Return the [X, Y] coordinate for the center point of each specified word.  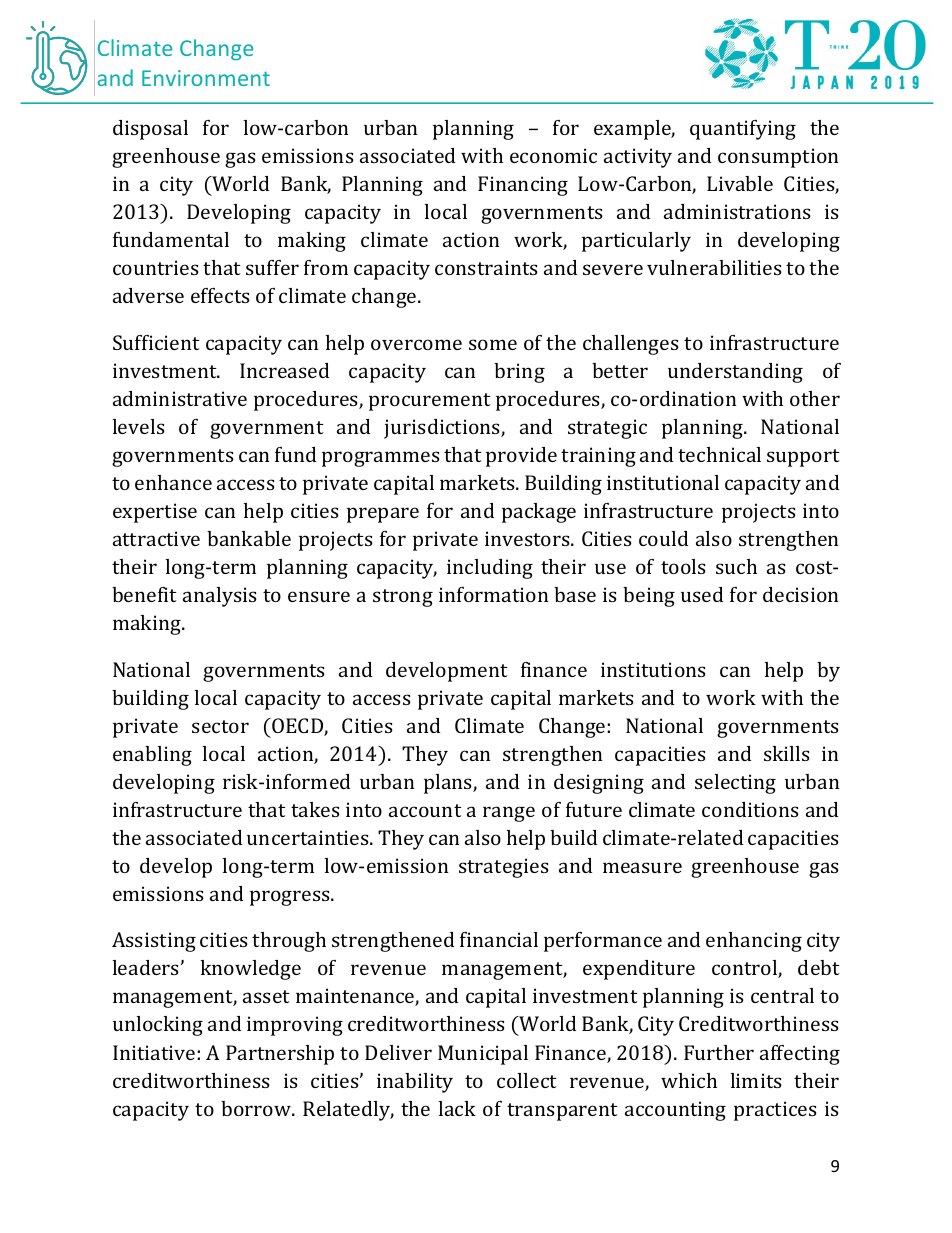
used [702, 594]
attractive [156, 538]
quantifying [743, 130]
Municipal [483, 1055]
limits [756, 1080]
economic [553, 155]
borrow [257, 1108]
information [493, 594]
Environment [206, 78]
